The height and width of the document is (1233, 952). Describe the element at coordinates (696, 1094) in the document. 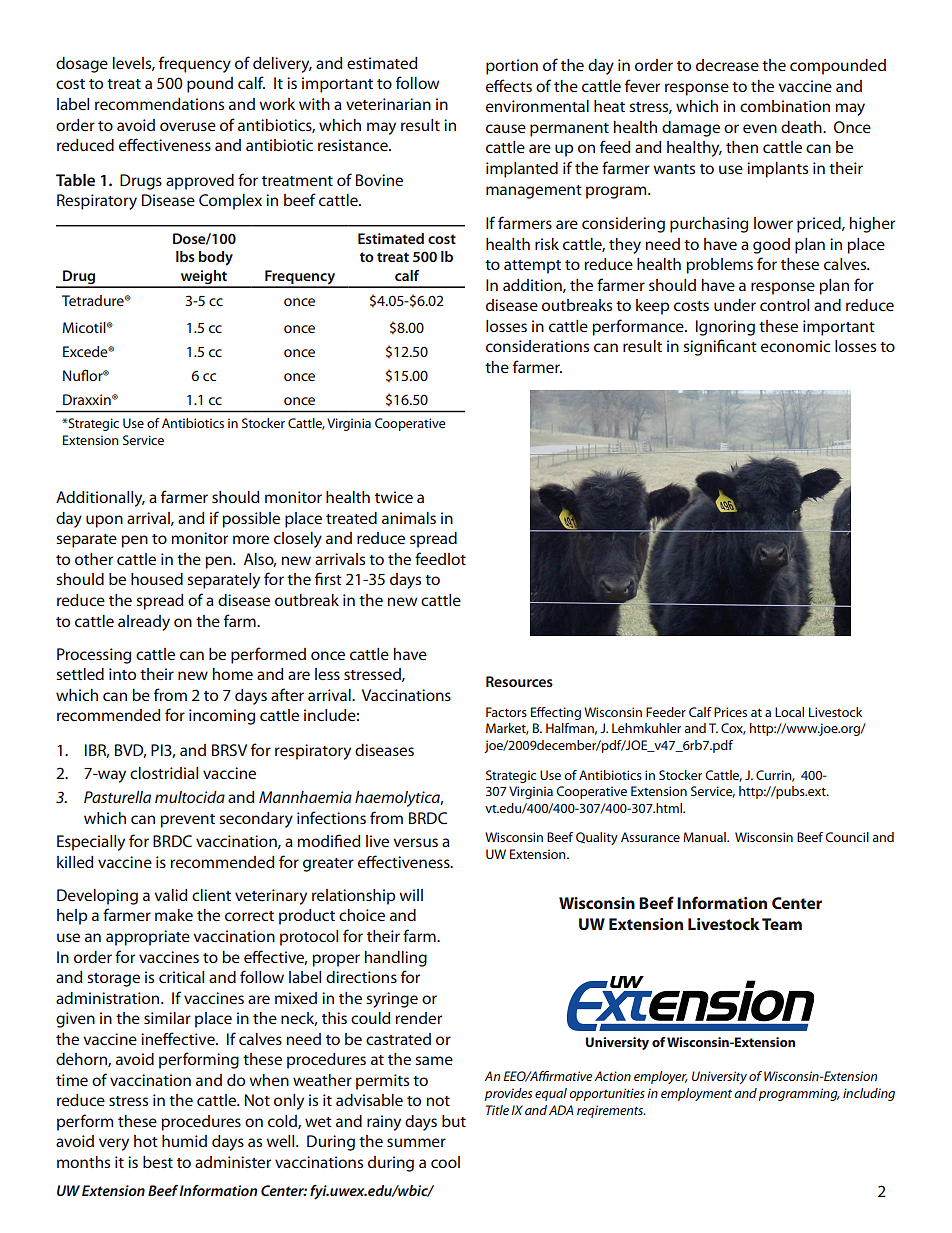

I see `employment` at that location.
